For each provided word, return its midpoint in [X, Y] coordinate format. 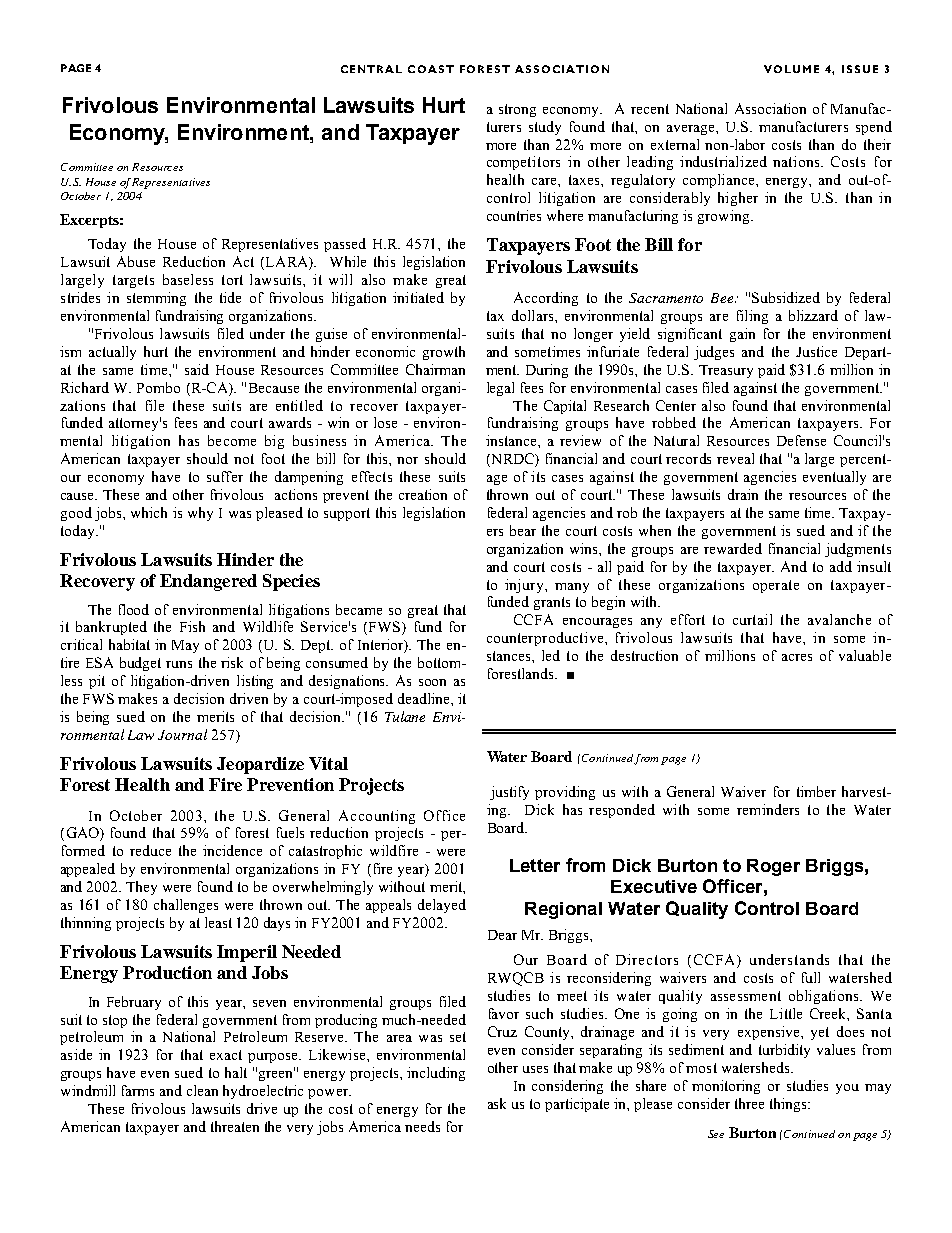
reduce [150, 850]
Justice [816, 351]
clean [202, 1090]
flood [134, 609]
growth [444, 353]
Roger [773, 867]
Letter [535, 865]
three [749, 1103]
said [197, 369]
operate [776, 586]
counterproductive [546, 639]
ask [497, 1103]
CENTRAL [371, 69]
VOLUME [791, 69]
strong [517, 110]
